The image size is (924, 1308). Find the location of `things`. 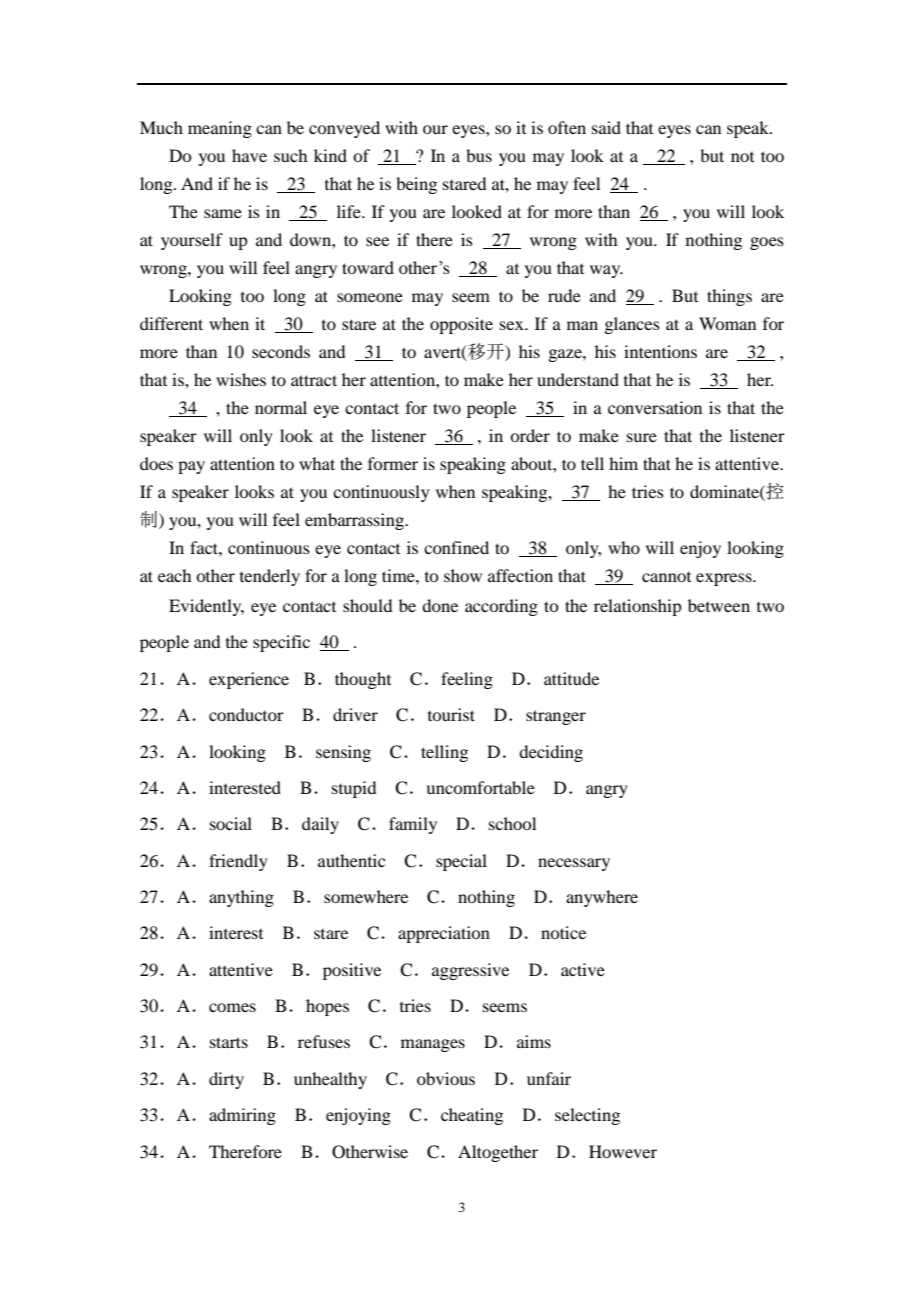

things is located at coordinates (729, 297).
